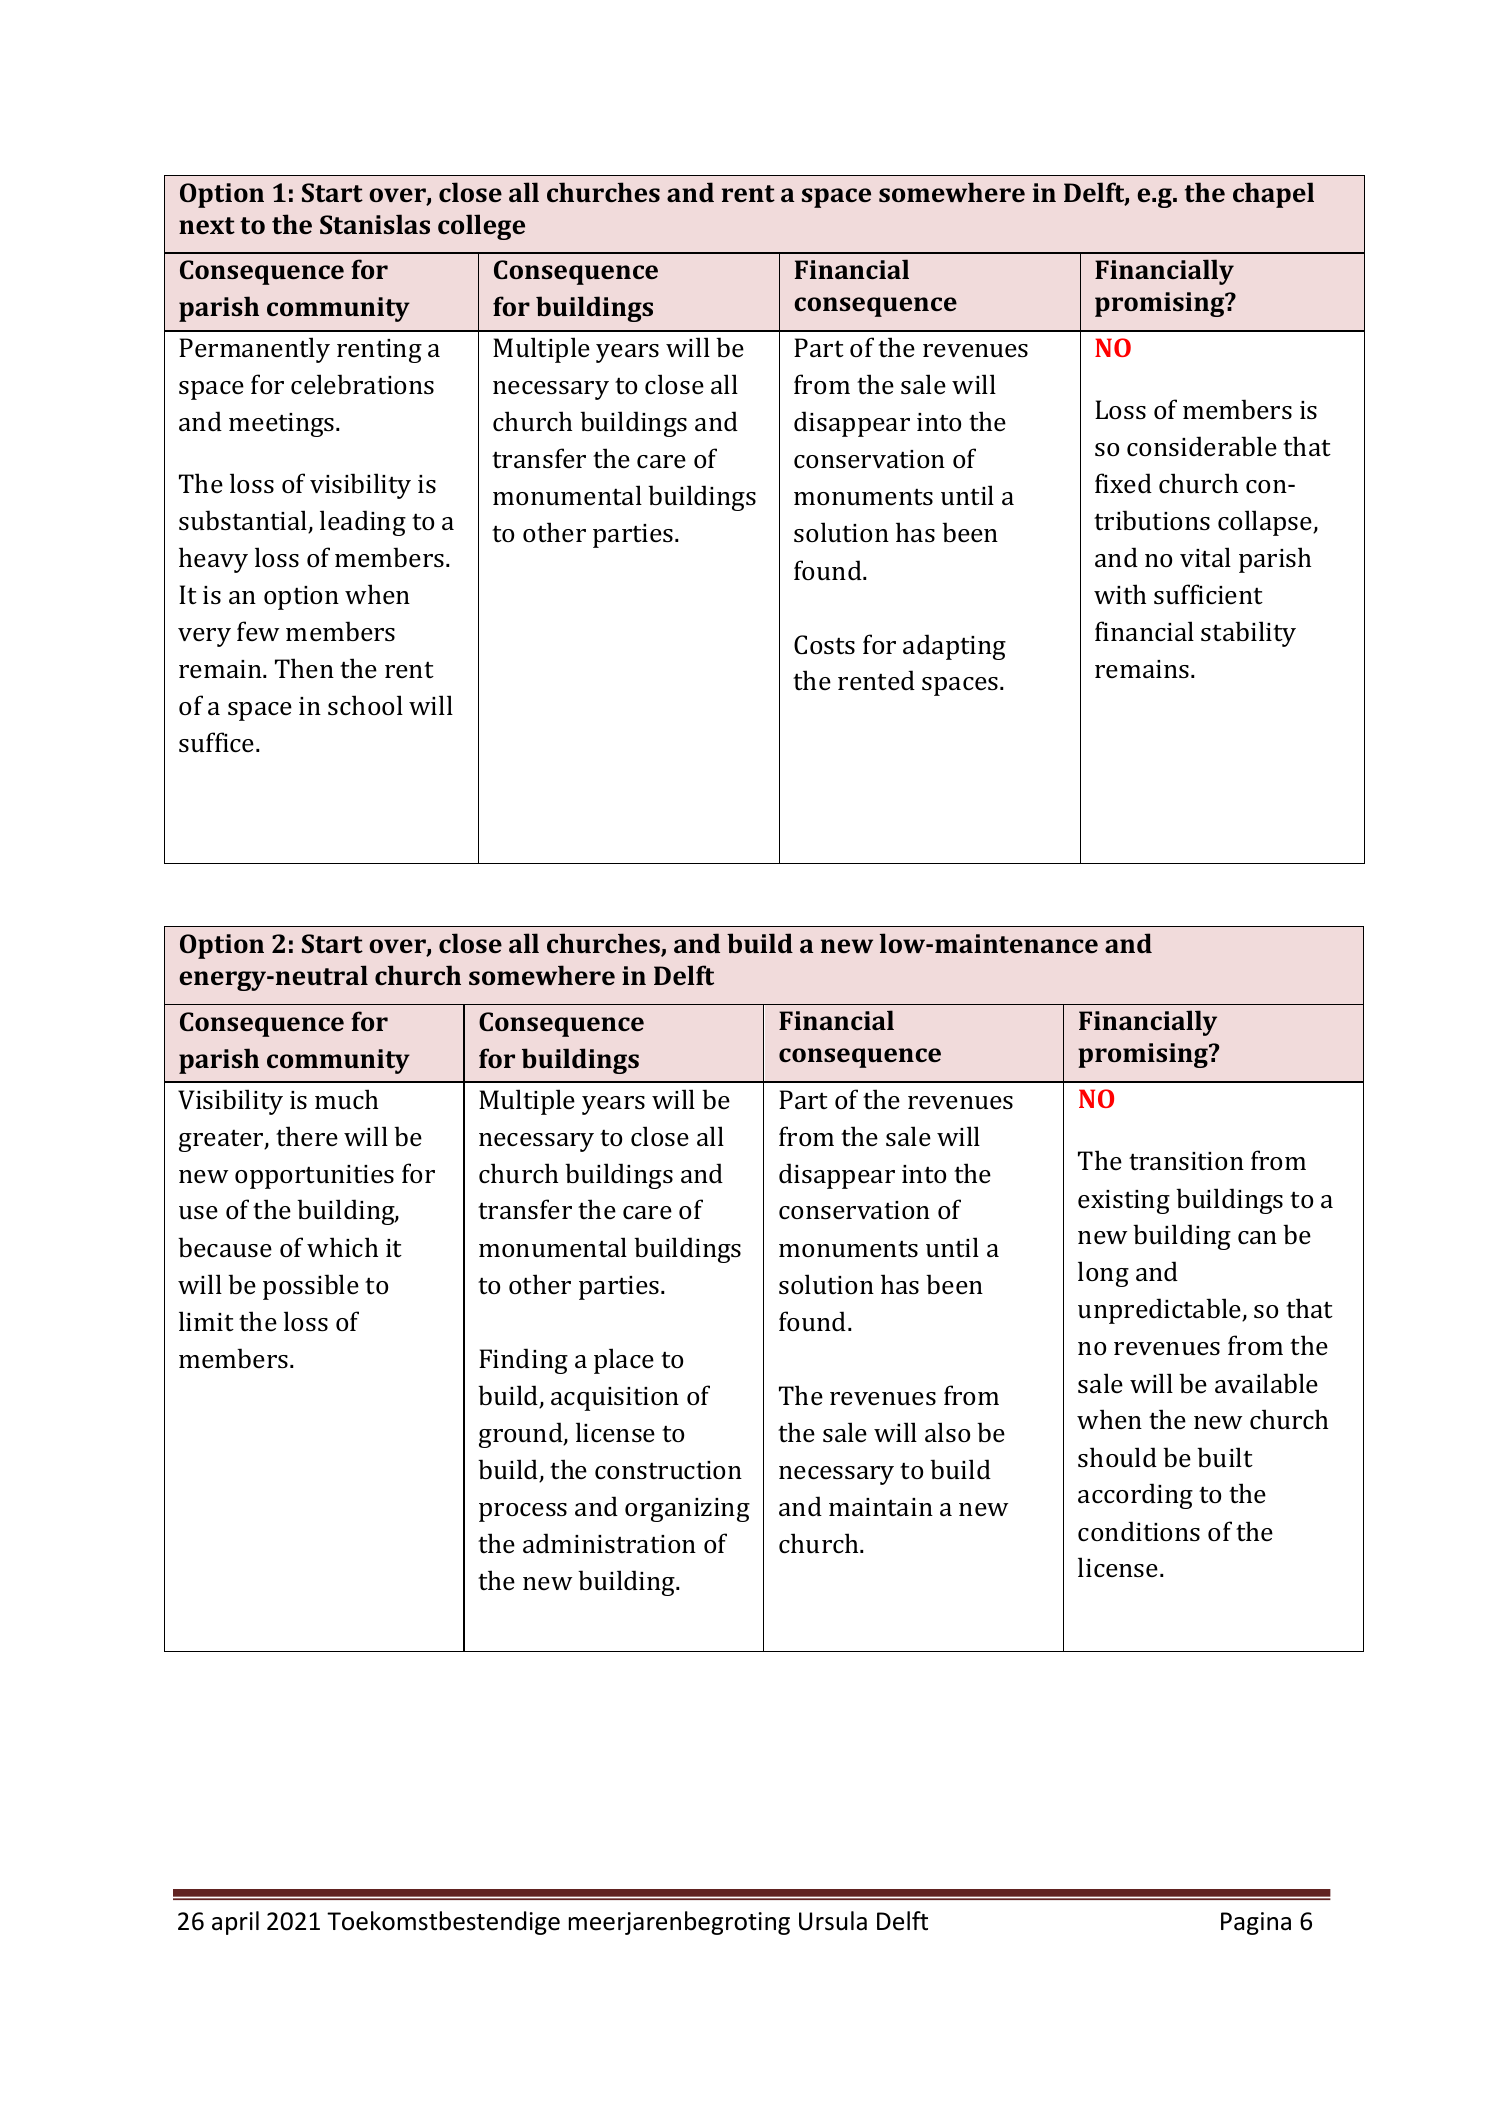 This screenshot has width=1486, height=2101. What do you see at coordinates (375, 224) in the screenshot?
I see `Stanislas` at bounding box center [375, 224].
